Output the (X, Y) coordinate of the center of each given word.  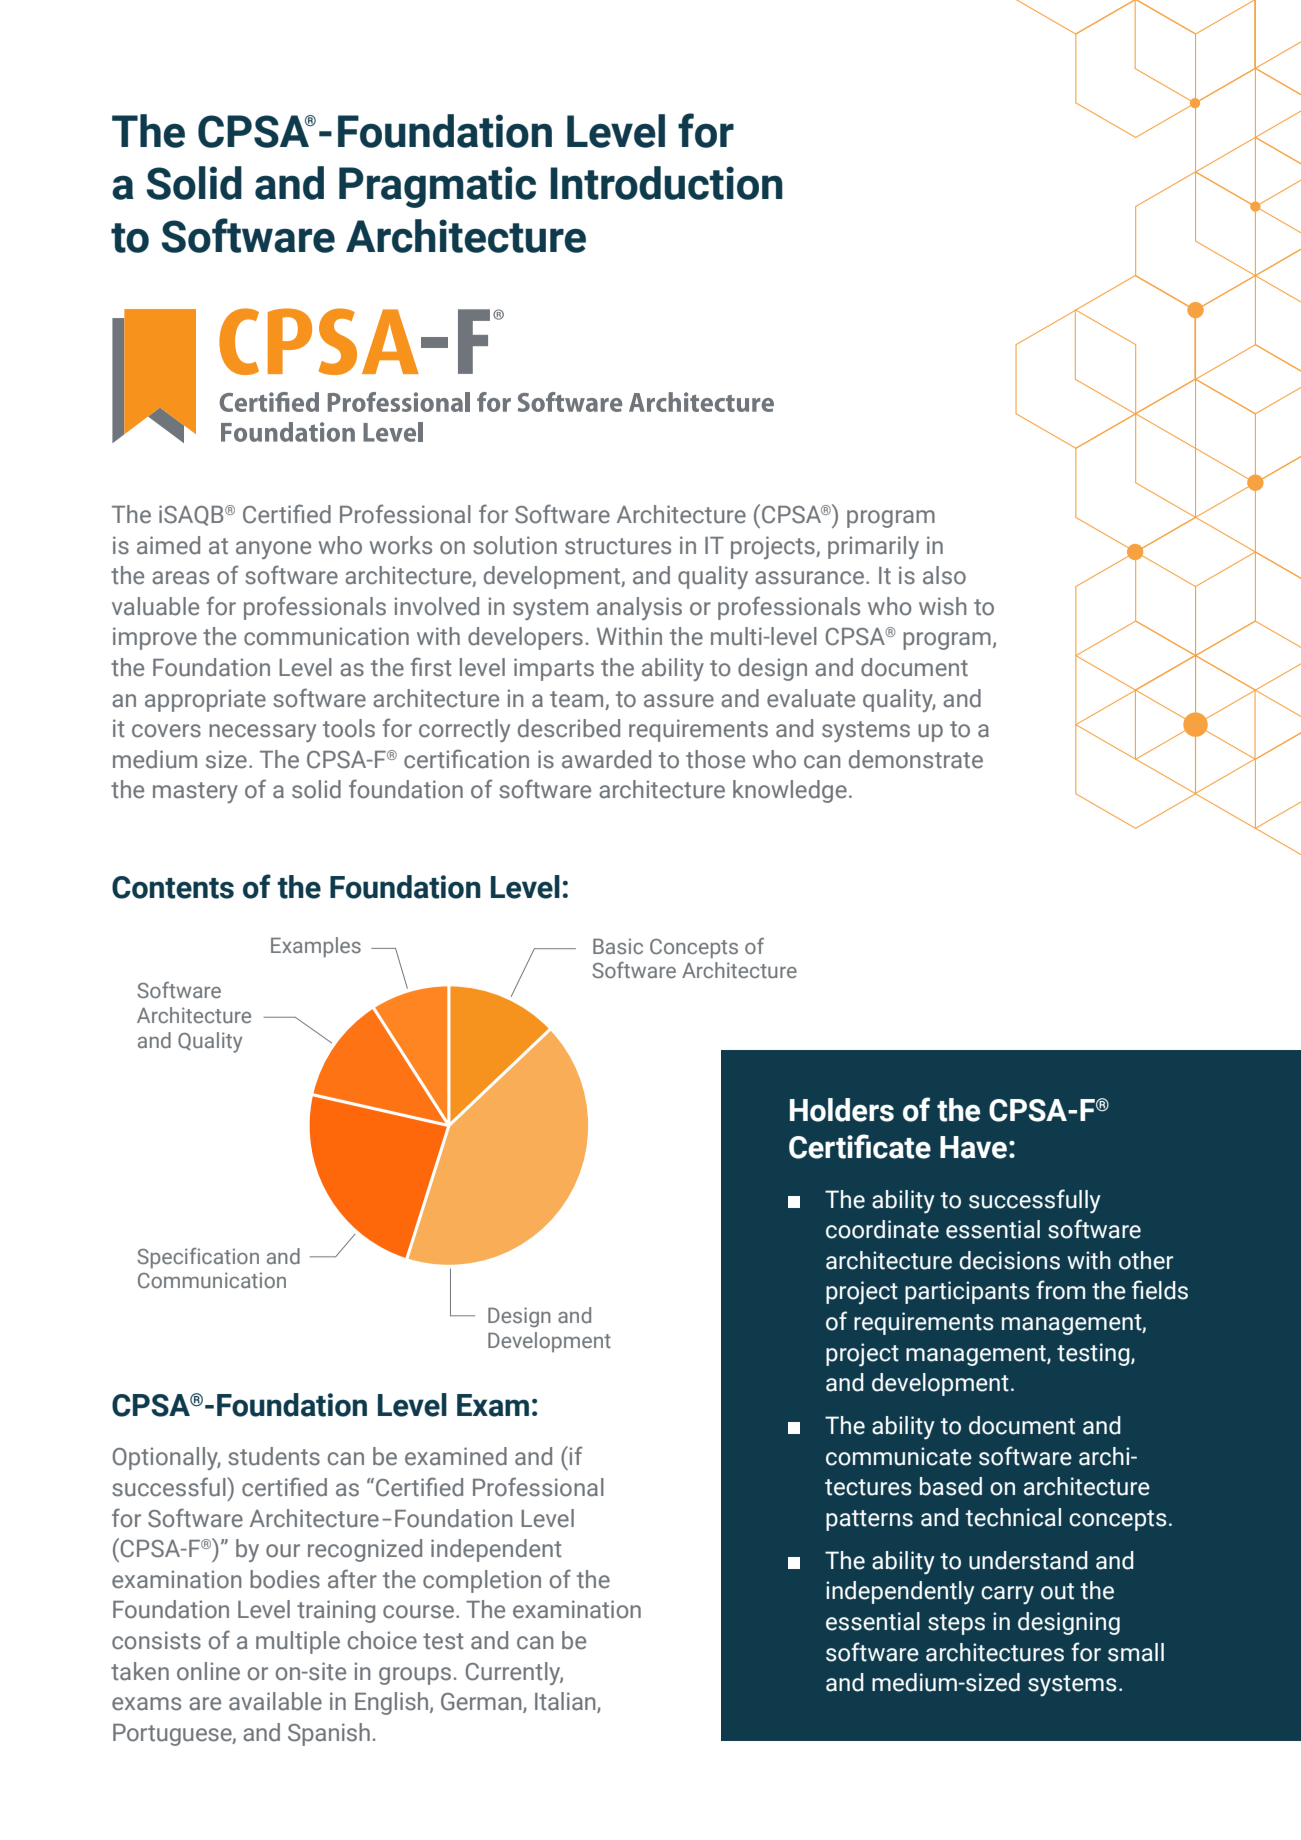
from (1060, 1290)
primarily (873, 547)
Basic (618, 946)
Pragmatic (437, 187)
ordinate (895, 1229)
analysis (639, 608)
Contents (173, 887)
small (1136, 1652)
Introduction (666, 183)
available (275, 1701)
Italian (566, 1702)
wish (943, 606)
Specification (198, 1258)
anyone (273, 550)
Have (975, 1147)
